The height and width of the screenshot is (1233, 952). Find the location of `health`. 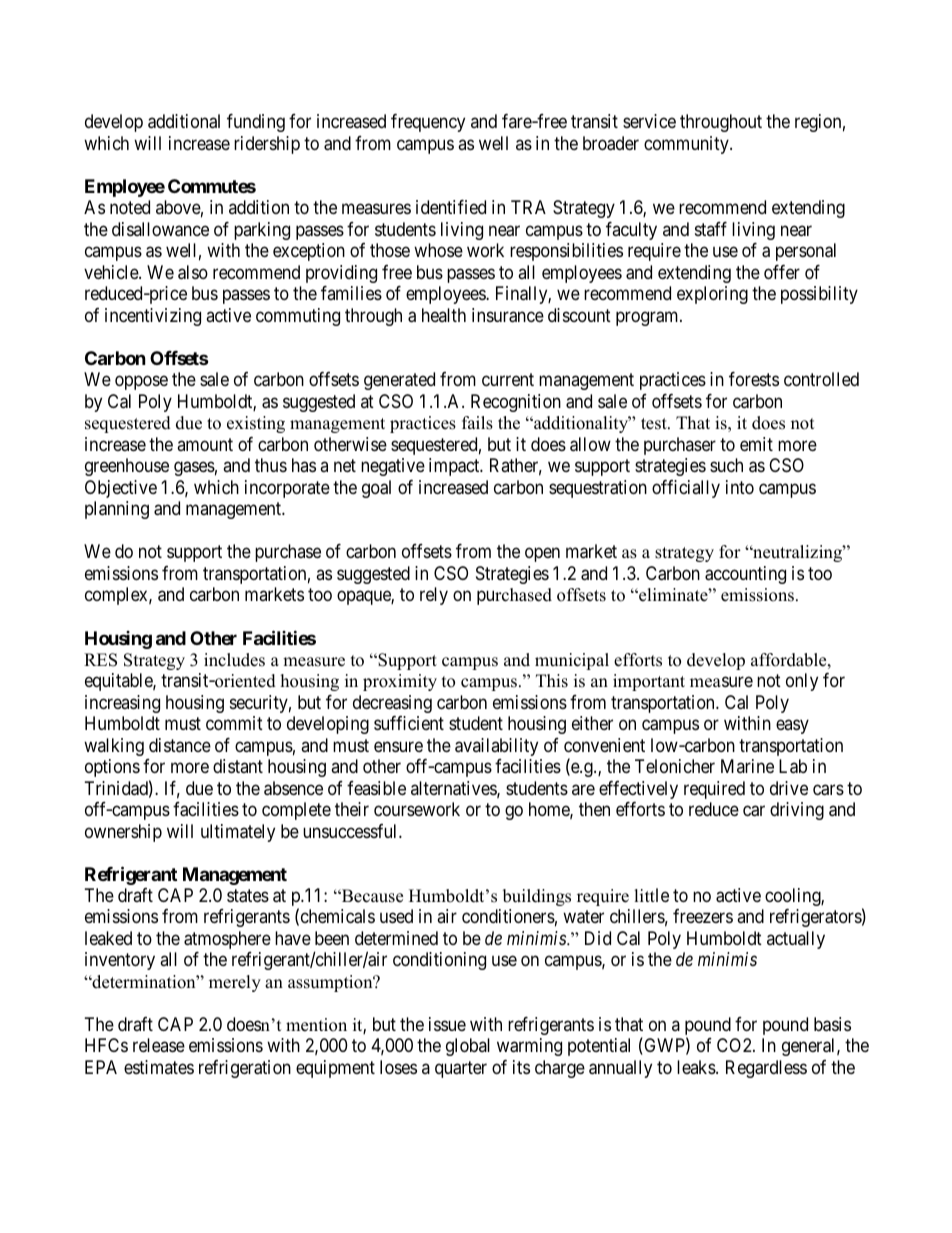

health is located at coordinates (444, 315).
